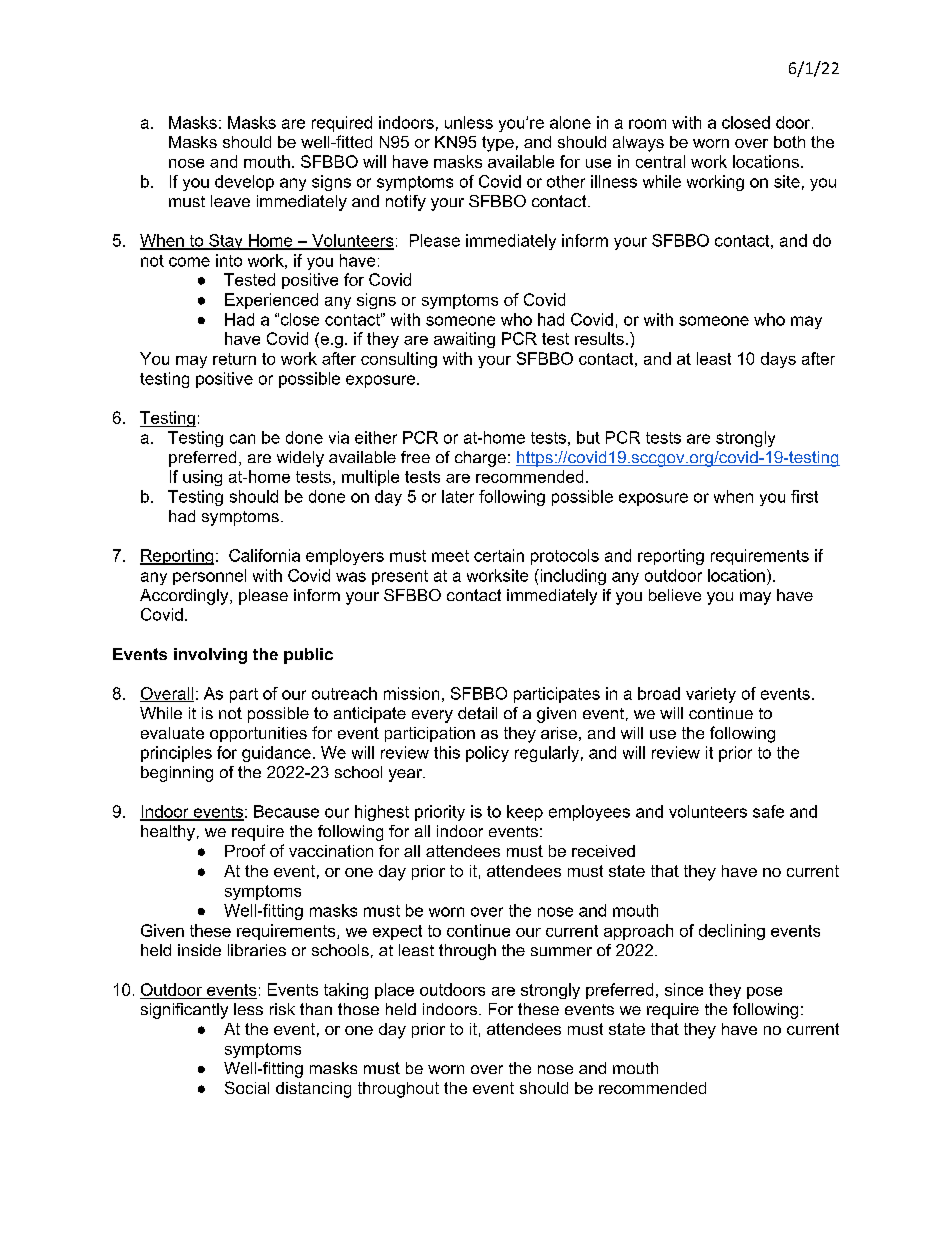  What do you see at coordinates (209, 577) in the screenshot?
I see `personnel` at bounding box center [209, 577].
